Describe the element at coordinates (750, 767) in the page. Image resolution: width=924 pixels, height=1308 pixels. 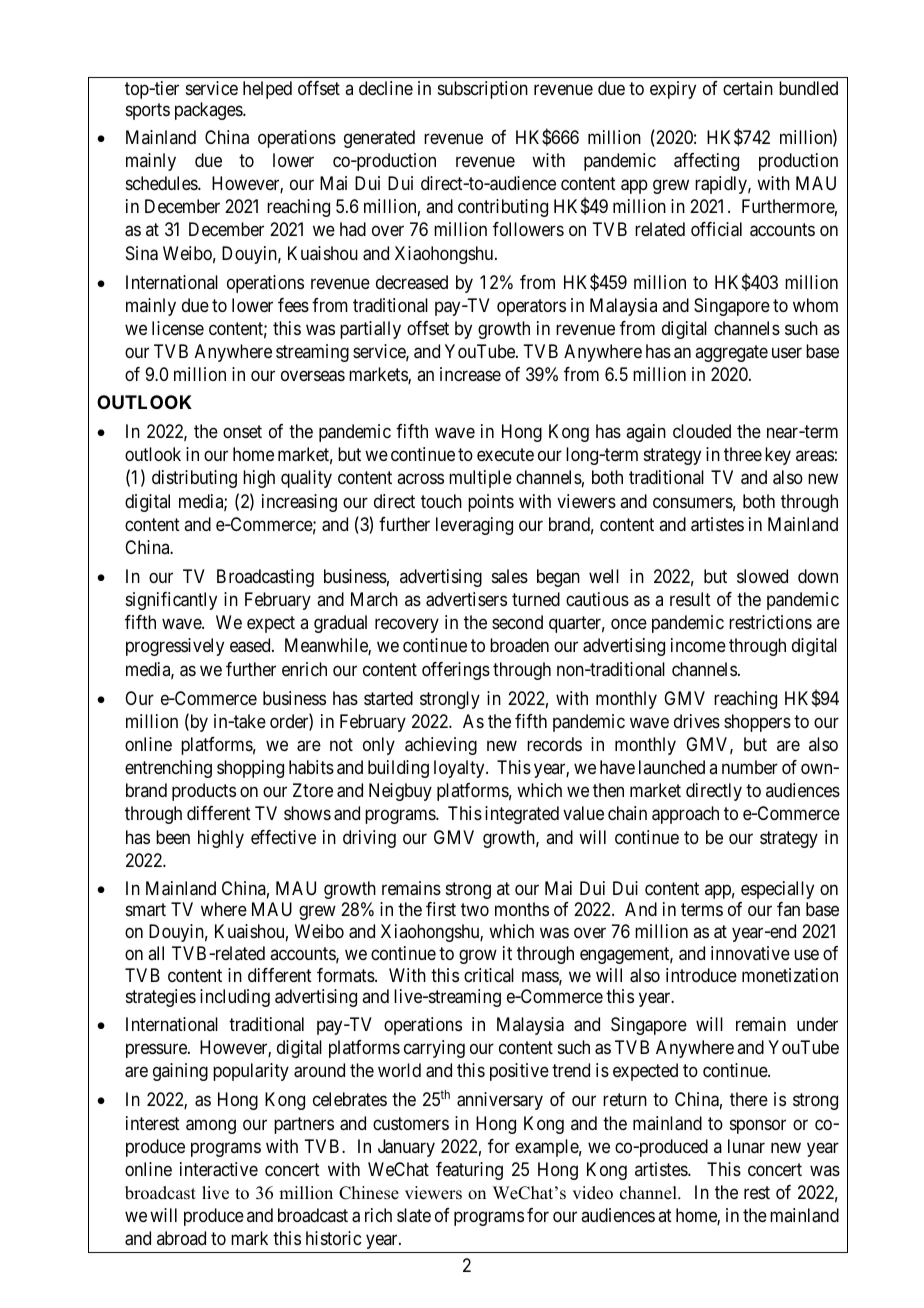
I see `number` at that location.
